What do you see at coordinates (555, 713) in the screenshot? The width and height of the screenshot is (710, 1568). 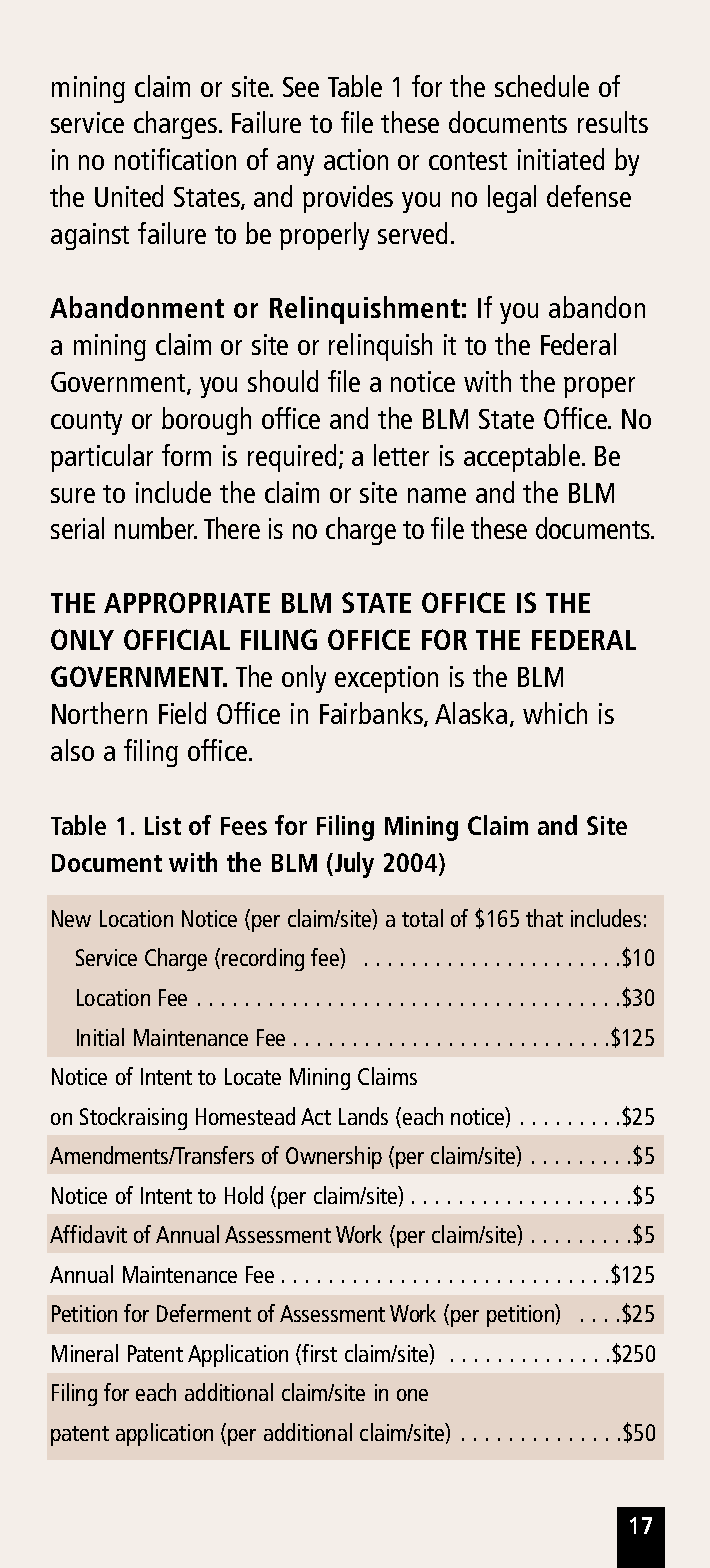 I see `which` at bounding box center [555, 713].
